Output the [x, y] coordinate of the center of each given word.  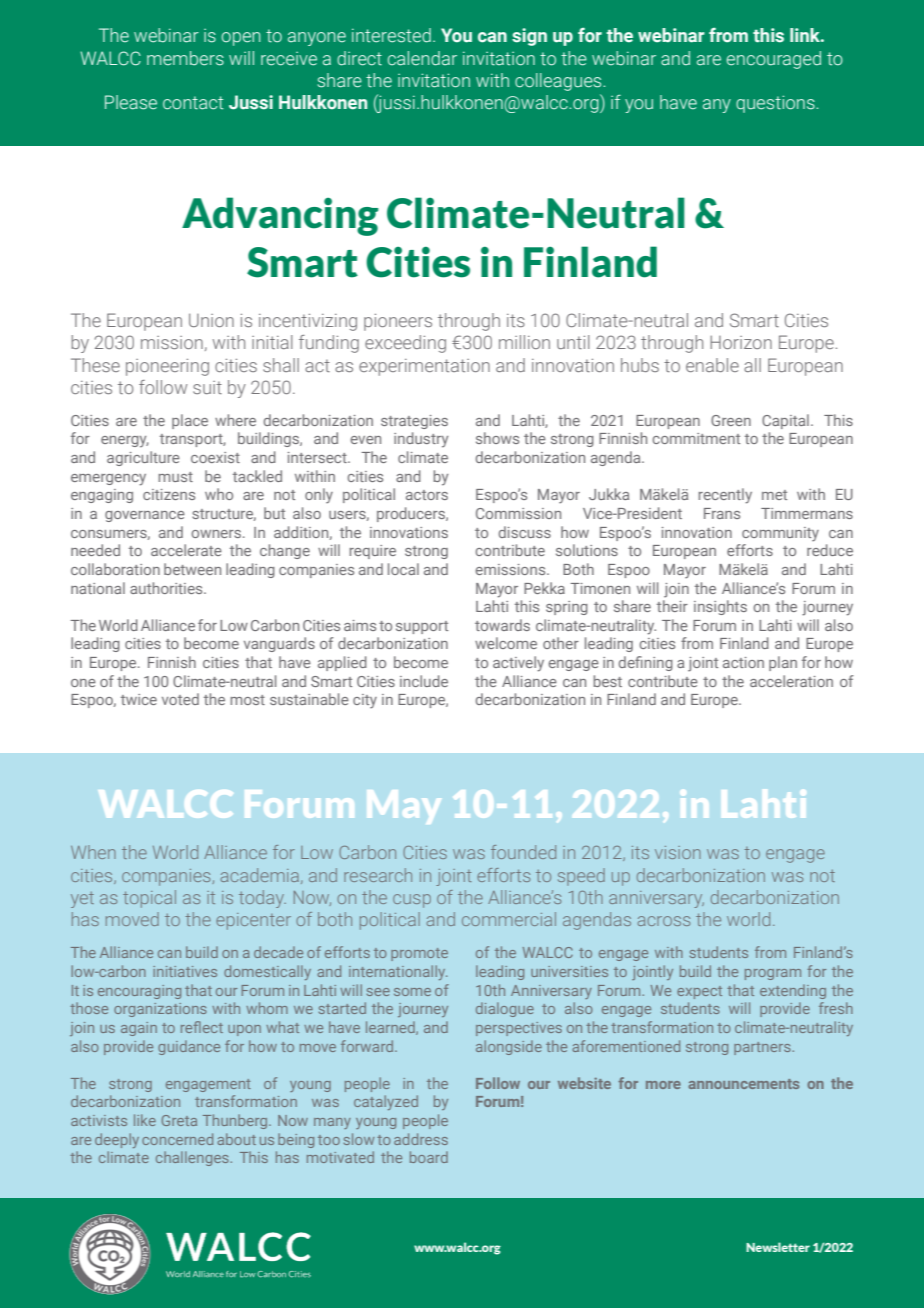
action [743, 662]
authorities [167, 588]
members [185, 58]
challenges [193, 1158]
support [422, 627]
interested [391, 35]
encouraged [774, 60]
